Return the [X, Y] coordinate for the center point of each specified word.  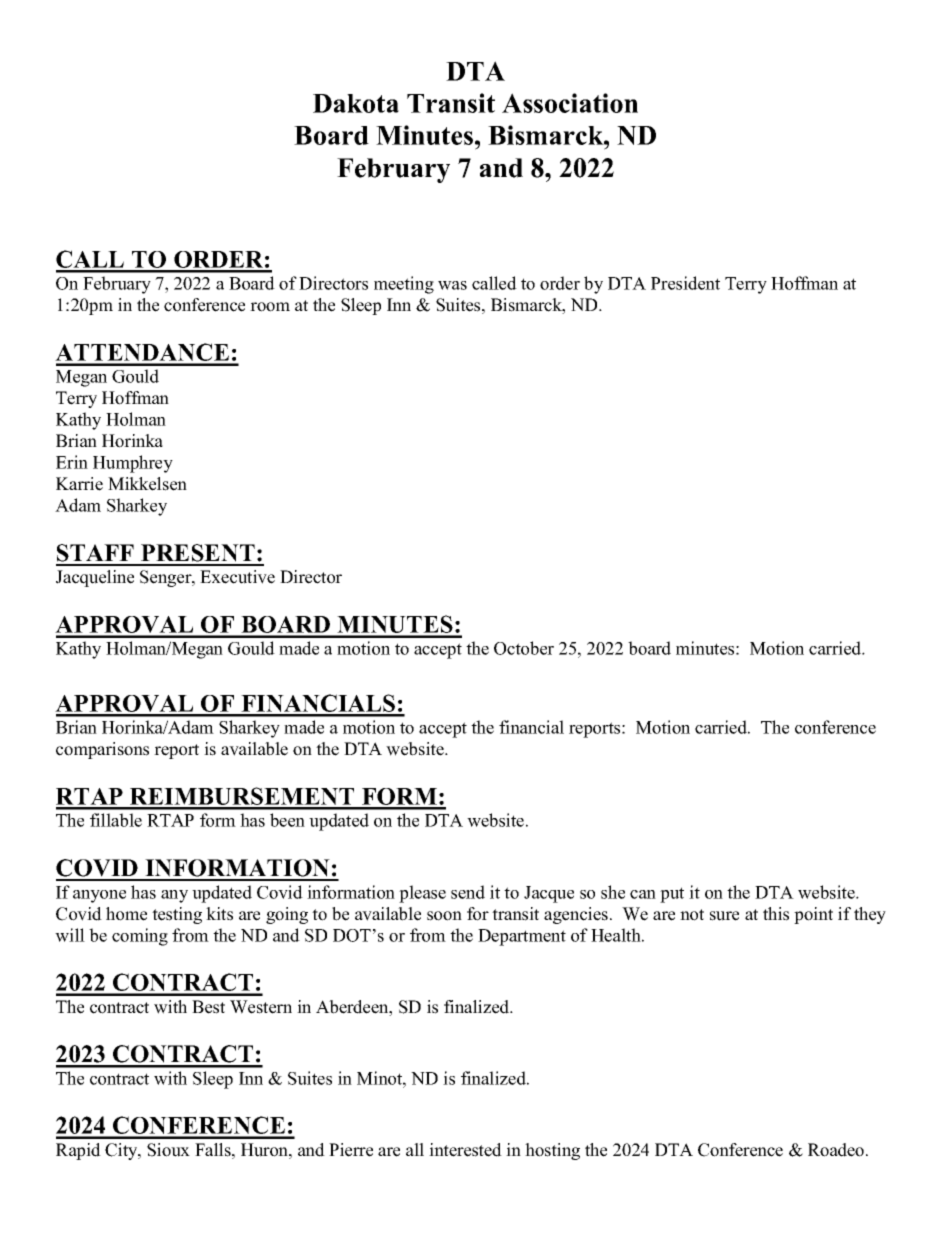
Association [570, 103]
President [685, 283]
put [672, 895]
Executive [237, 577]
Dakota [356, 103]
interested [465, 1150]
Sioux [168, 1150]
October [524, 648]
